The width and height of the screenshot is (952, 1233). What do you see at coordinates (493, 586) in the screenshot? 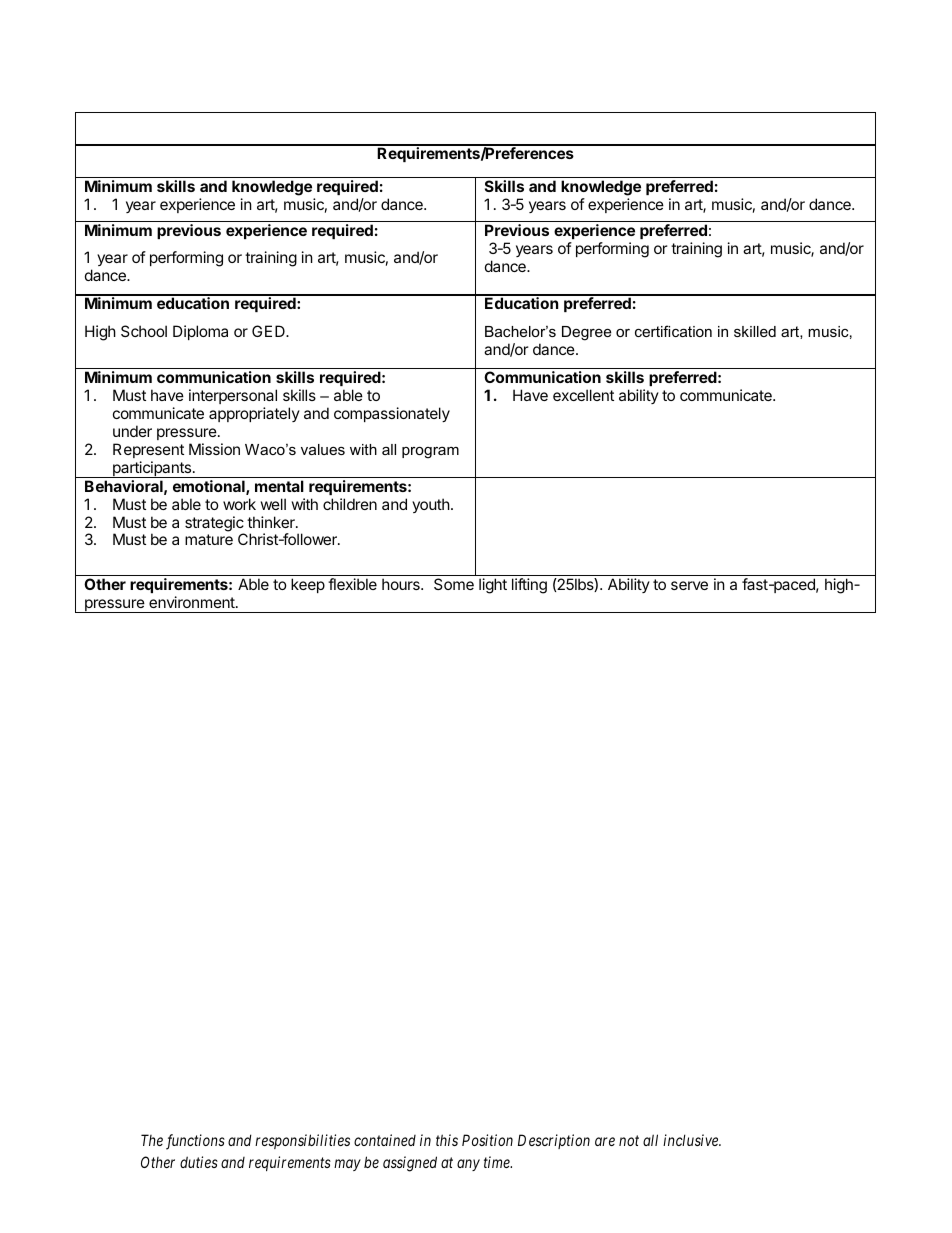
I see `light` at bounding box center [493, 586].
